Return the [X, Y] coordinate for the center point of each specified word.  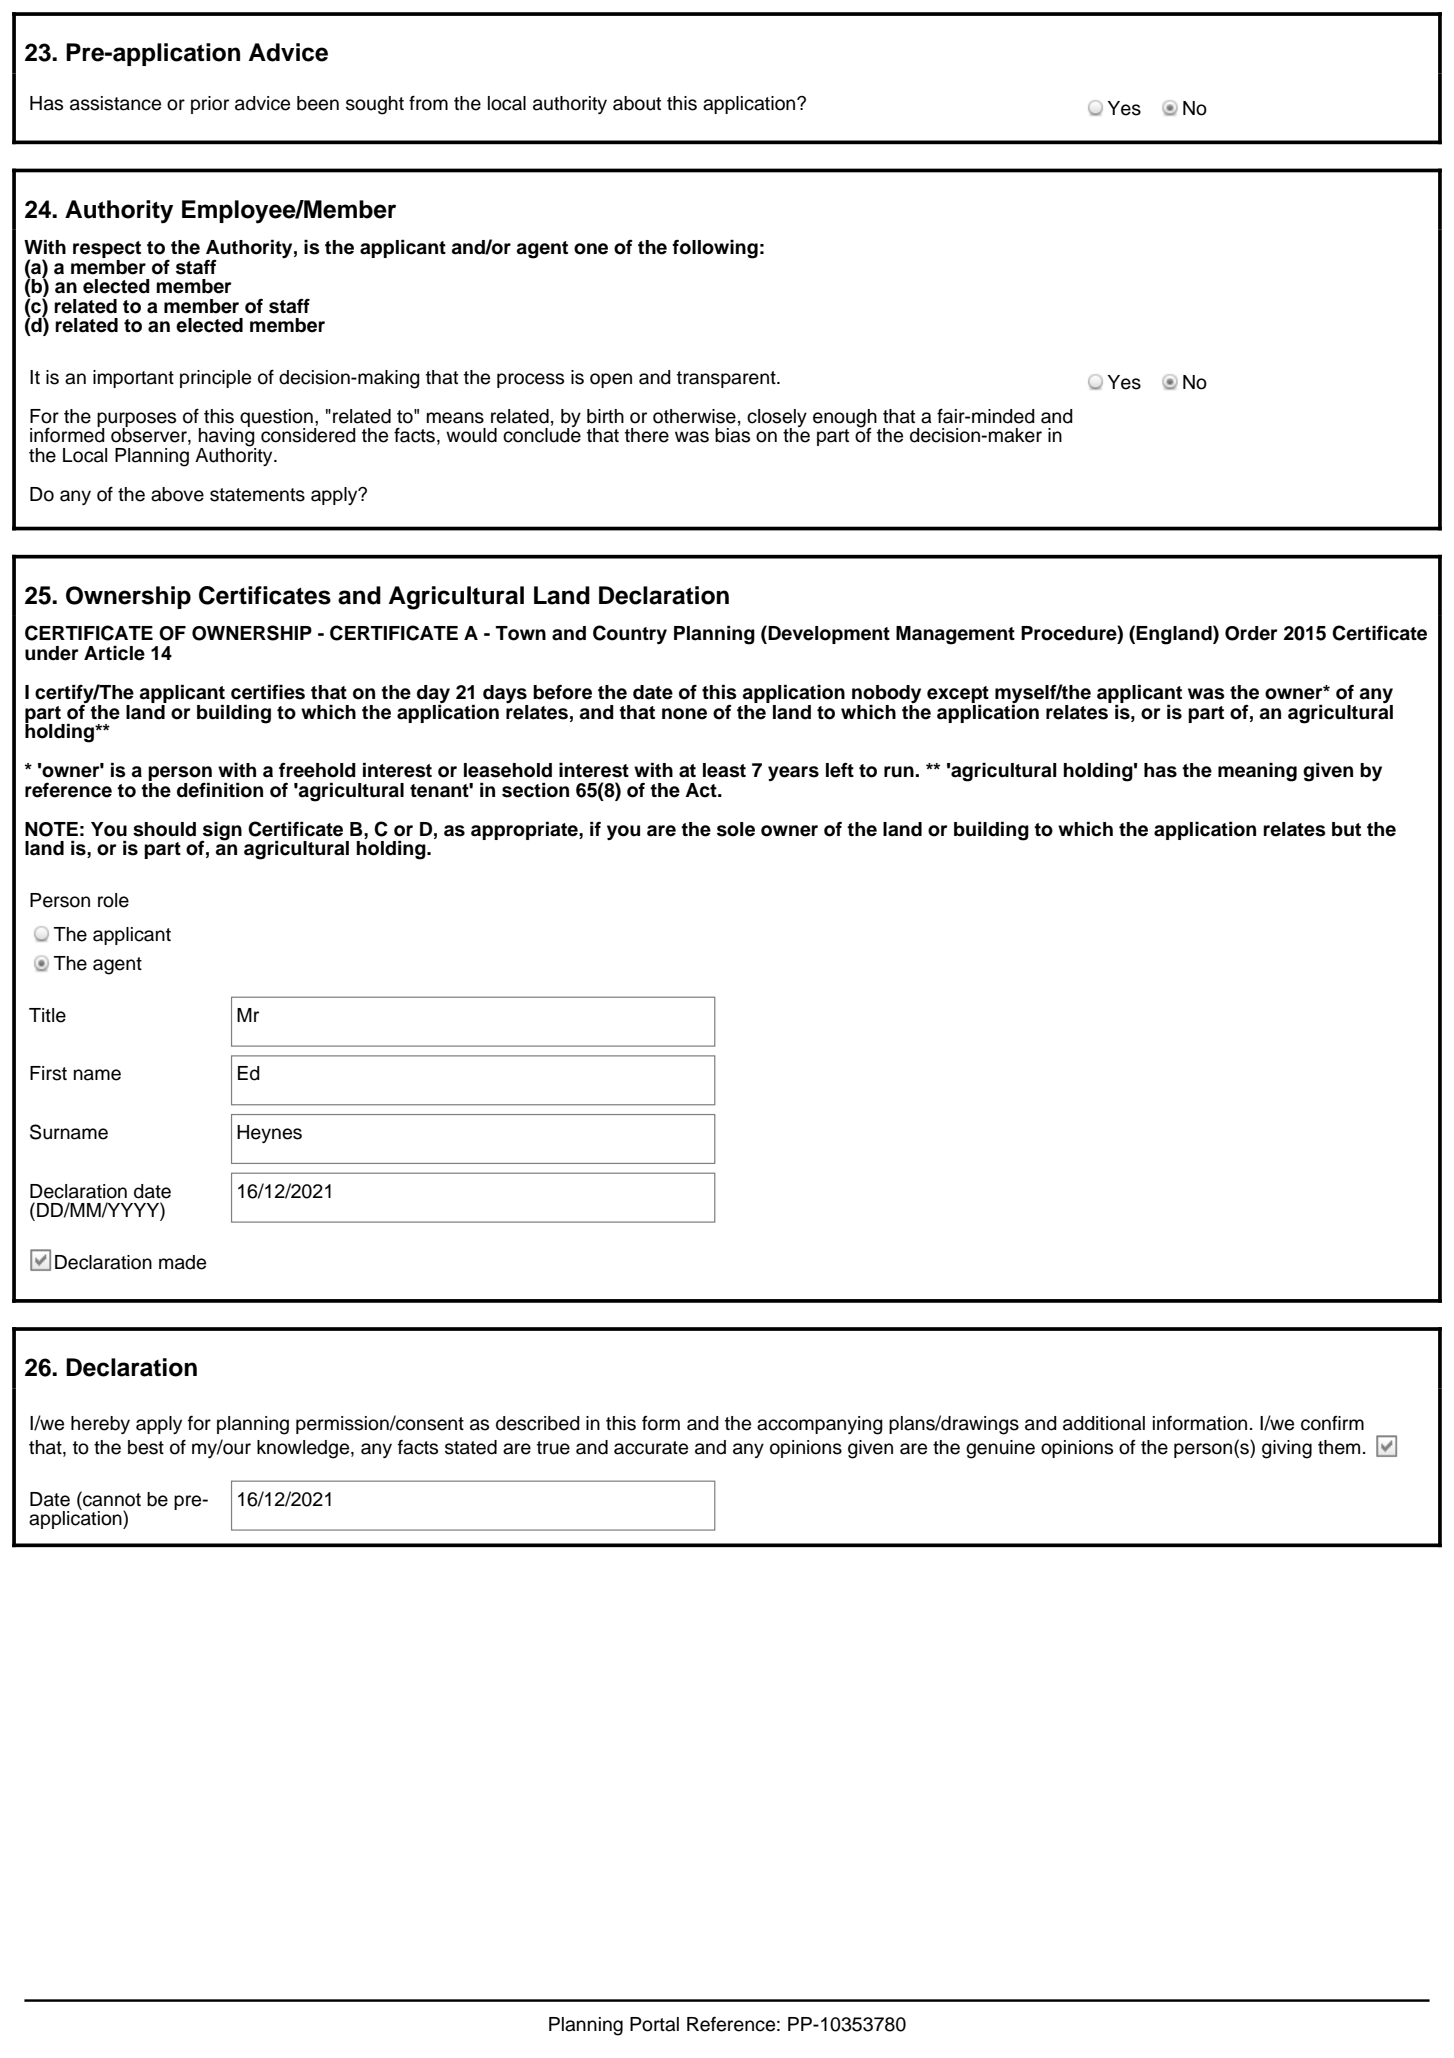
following [715, 249]
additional [1104, 1423]
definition [220, 790]
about [637, 103]
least [724, 770]
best [146, 1447]
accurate [651, 1448]
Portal [654, 2024]
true [553, 1448]
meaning [1257, 772]
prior [210, 105]
